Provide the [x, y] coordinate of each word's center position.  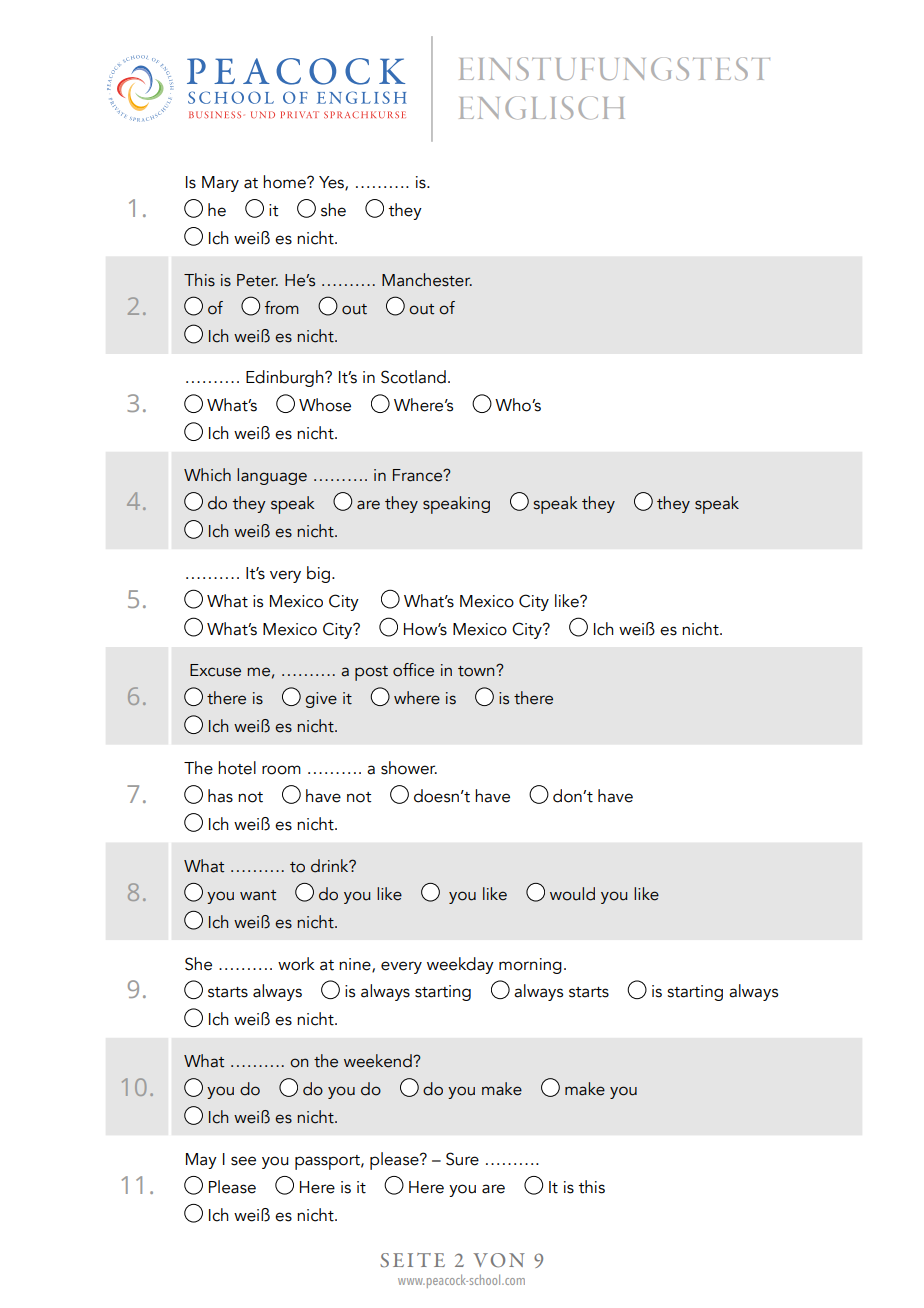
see [243, 1161]
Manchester [427, 280]
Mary [220, 184]
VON [499, 1260]
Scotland [413, 377]
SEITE [412, 1260]
